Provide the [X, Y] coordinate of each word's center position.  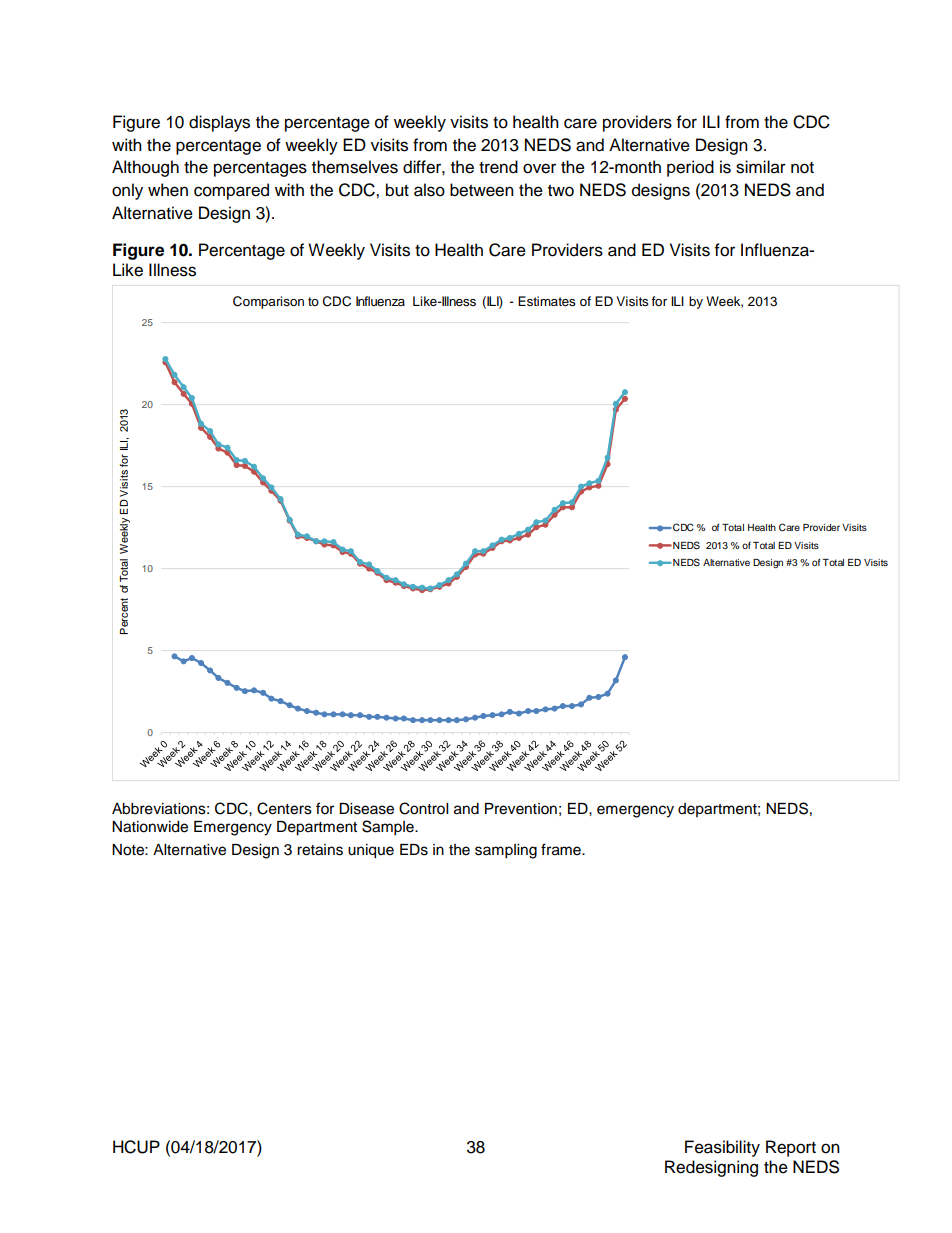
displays [219, 123]
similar [761, 167]
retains [320, 850]
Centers [284, 808]
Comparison [268, 302]
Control [423, 808]
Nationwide [150, 827]
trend [498, 167]
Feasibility [722, 1148]
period [690, 168]
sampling [506, 851]
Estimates [547, 301]
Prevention [521, 809]
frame [562, 849]
